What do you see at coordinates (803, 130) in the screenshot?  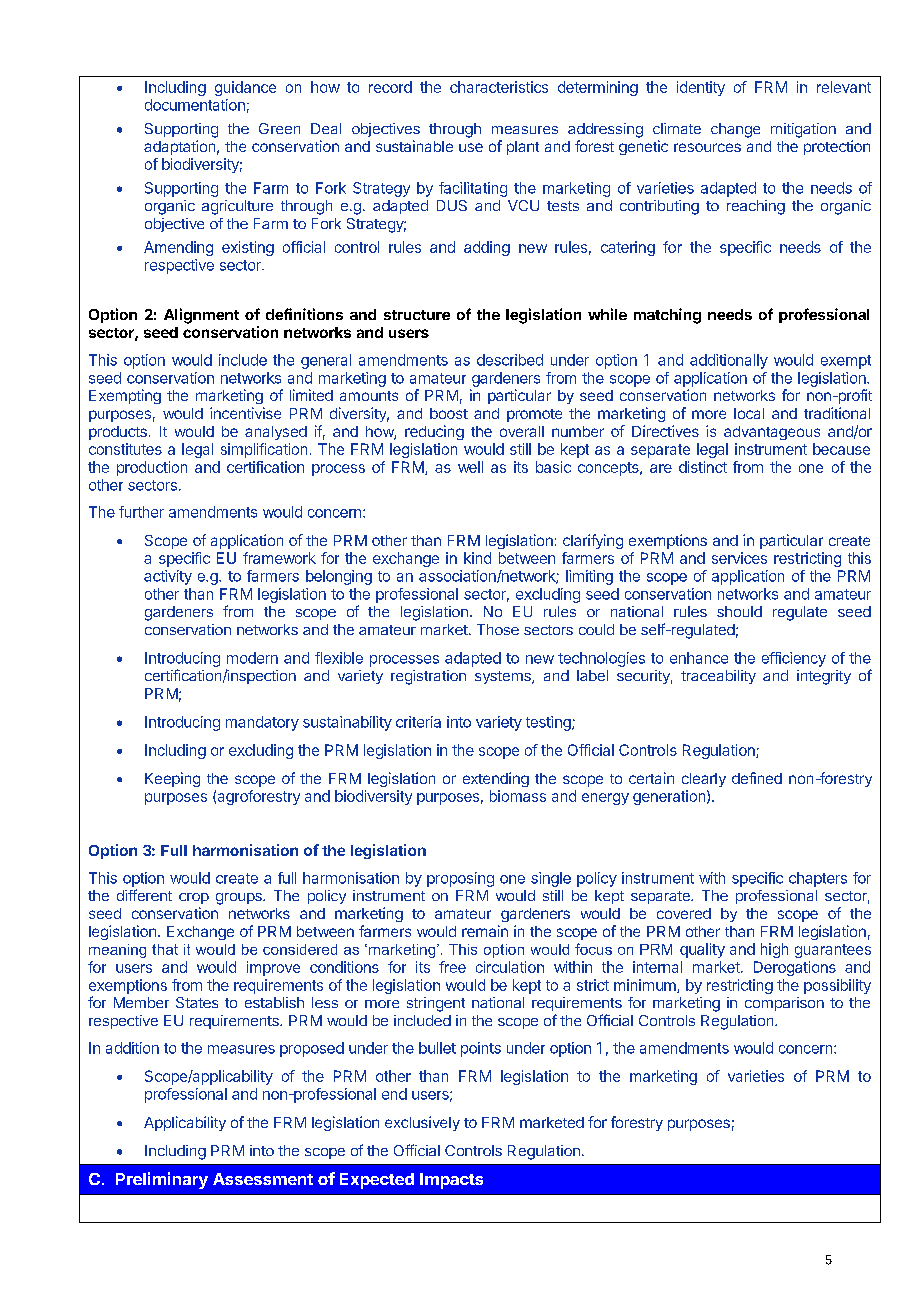 I see `mitigation` at bounding box center [803, 130].
